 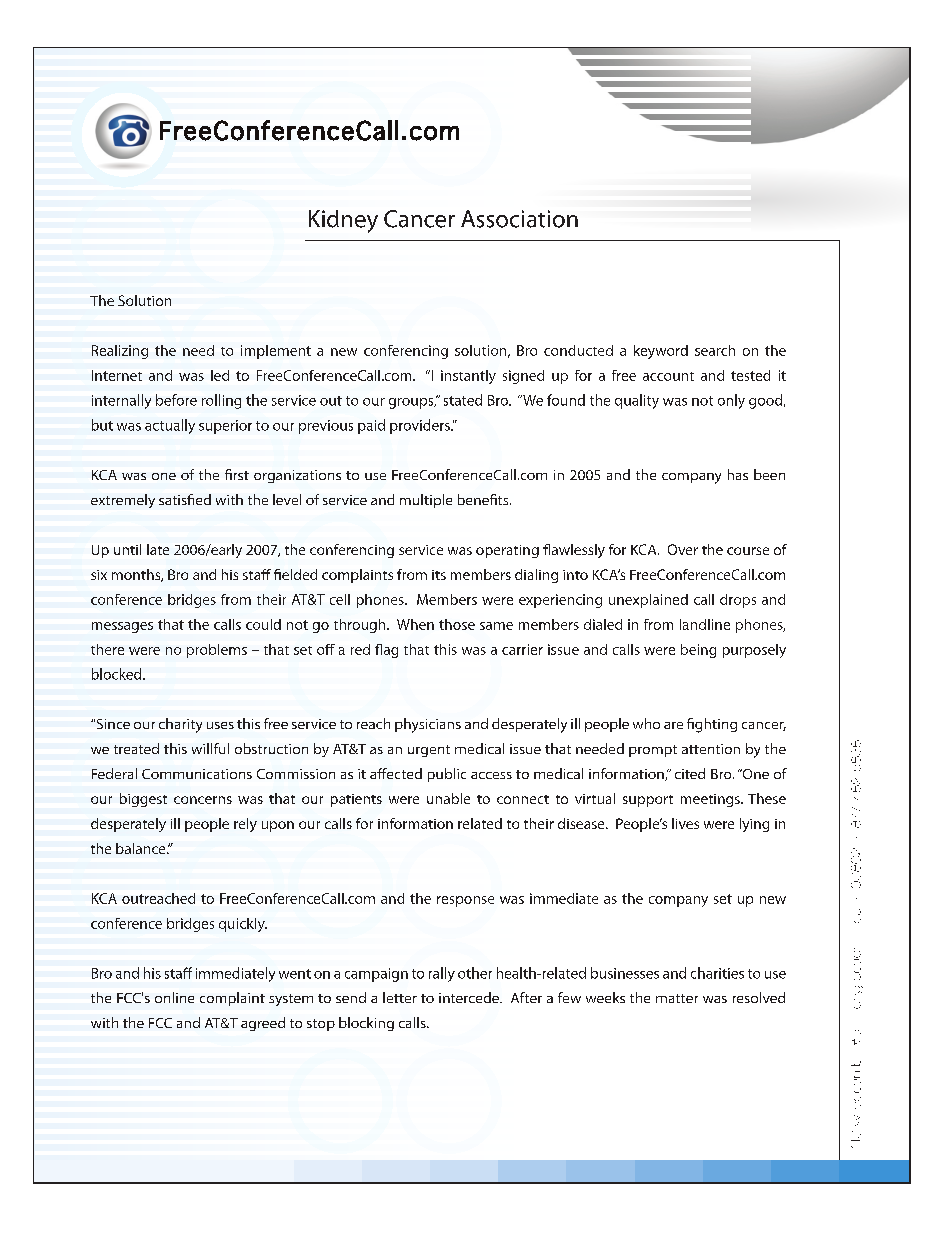 What do you see at coordinates (715, 350) in the image?
I see `search` at bounding box center [715, 350].
